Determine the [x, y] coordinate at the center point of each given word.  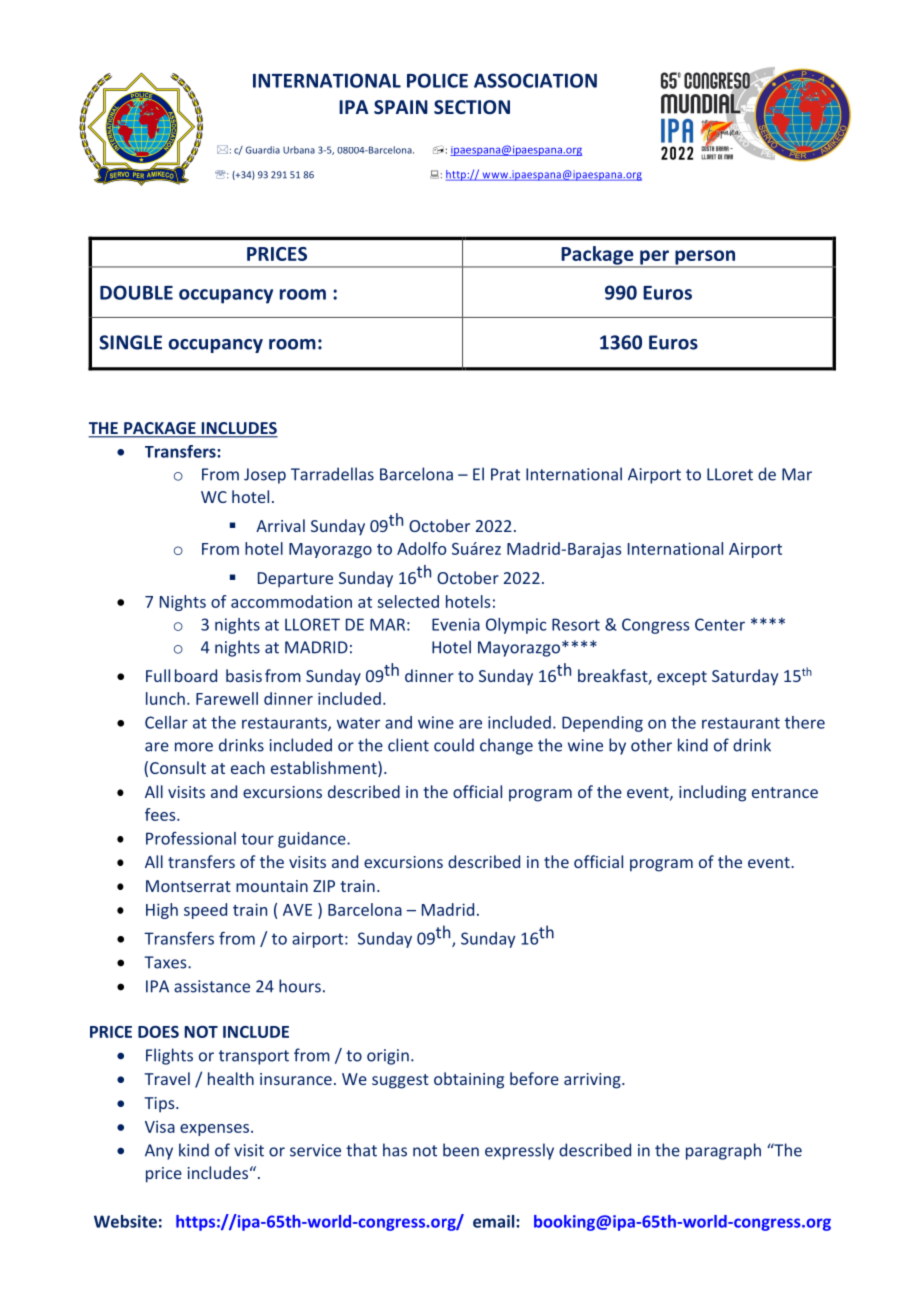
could [454, 745]
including [712, 793]
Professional [191, 838]
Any [159, 1152]
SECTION [472, 107]
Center [720, 624]
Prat [505, 474]
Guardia [263, 150]
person [705, 258]
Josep [265, 476]
